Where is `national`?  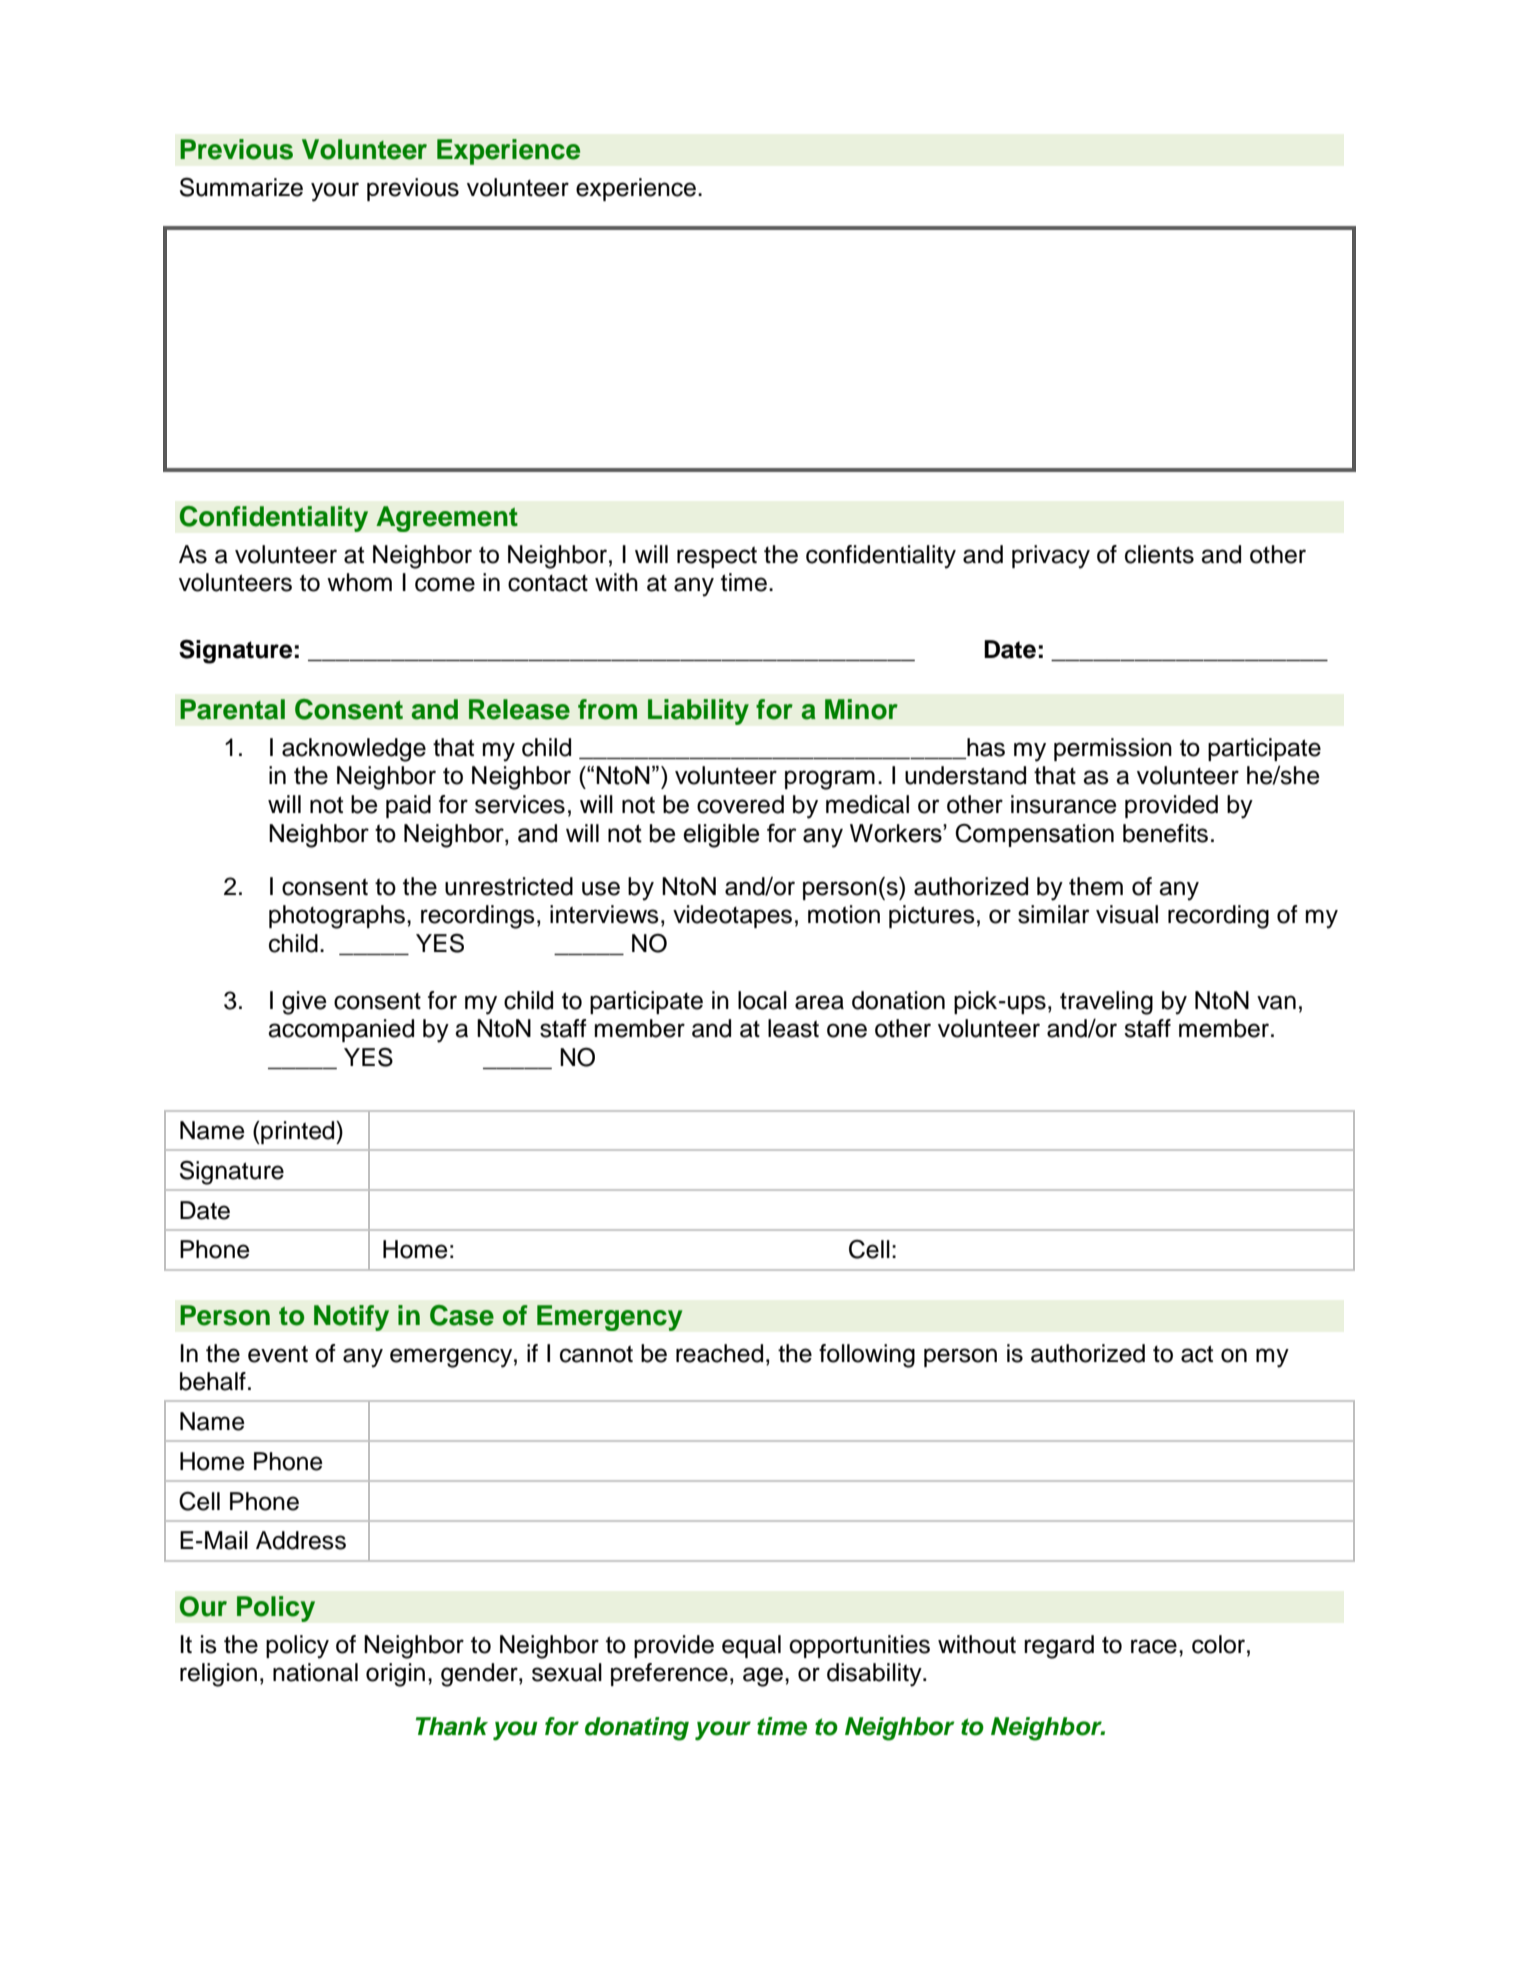
national is located at coordinates (315, 1672).
